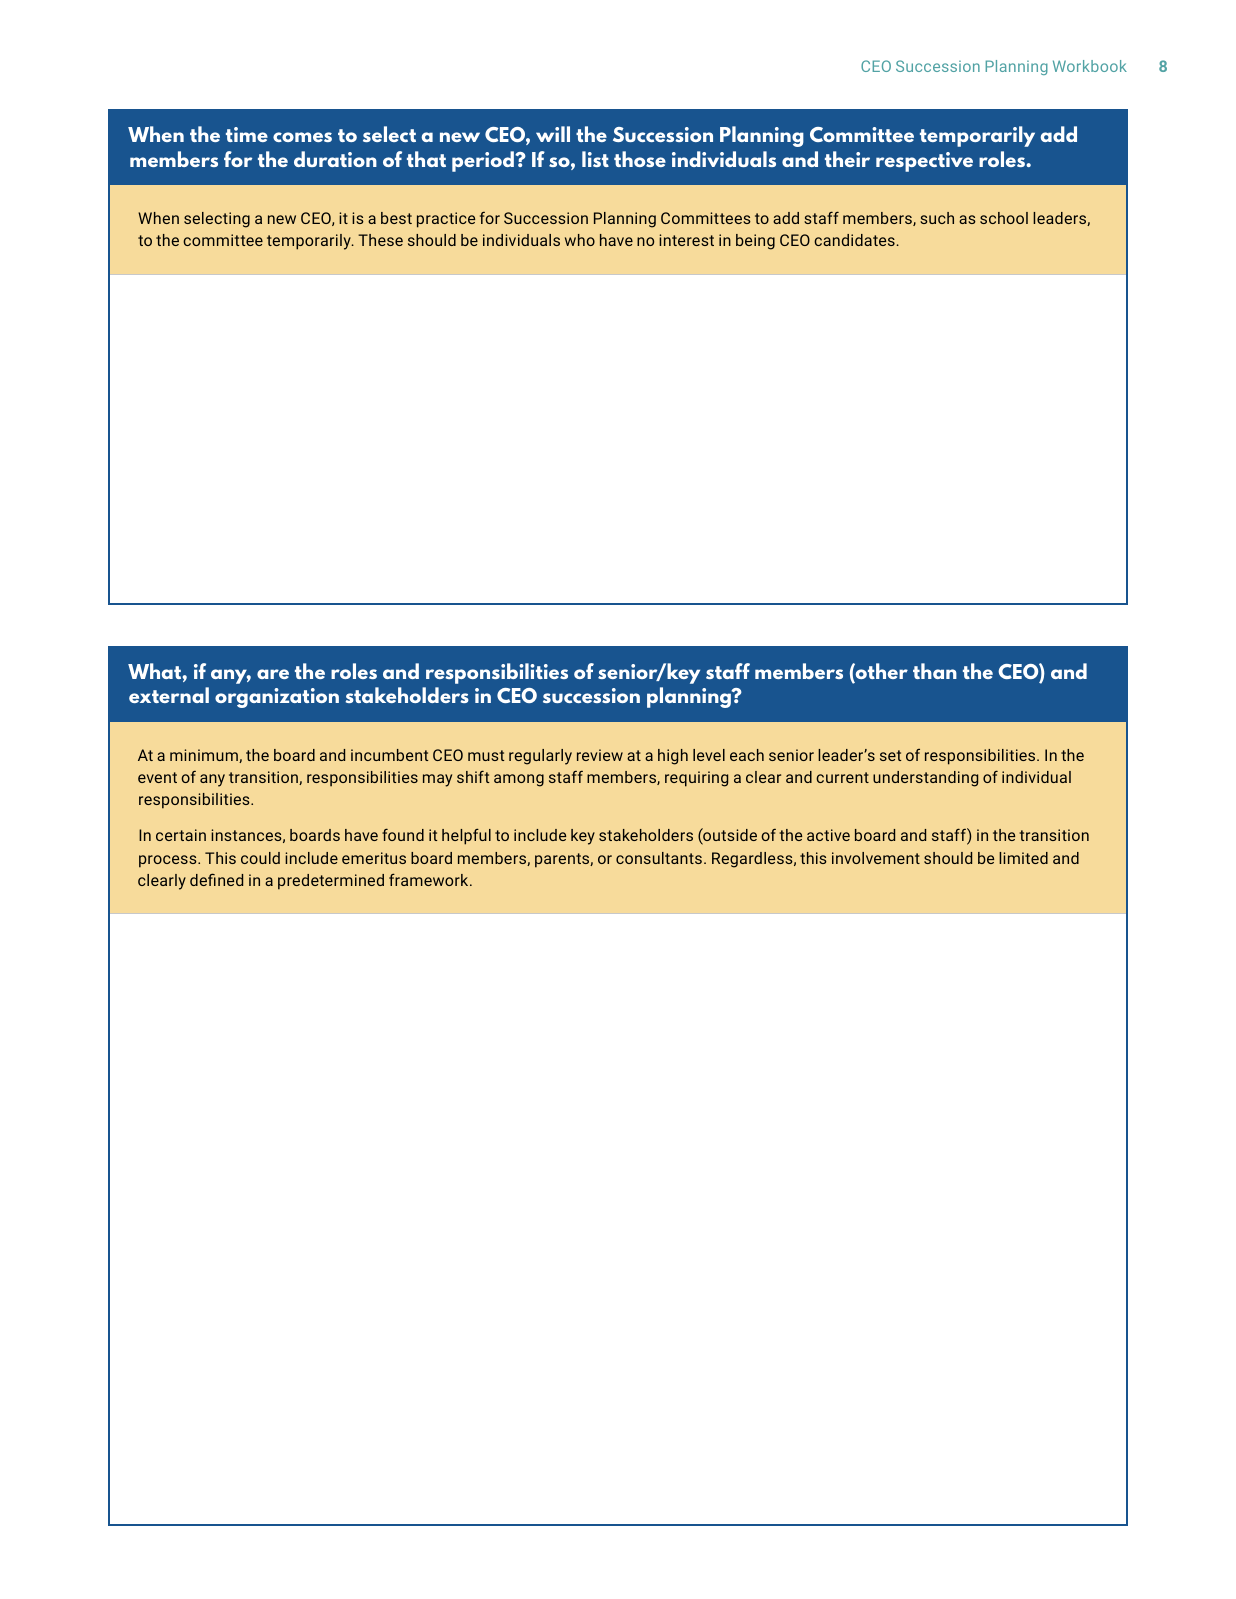  What do you see at coordinates (247, 134) in the page?
I see `time` at bounding box center [247, 134].
